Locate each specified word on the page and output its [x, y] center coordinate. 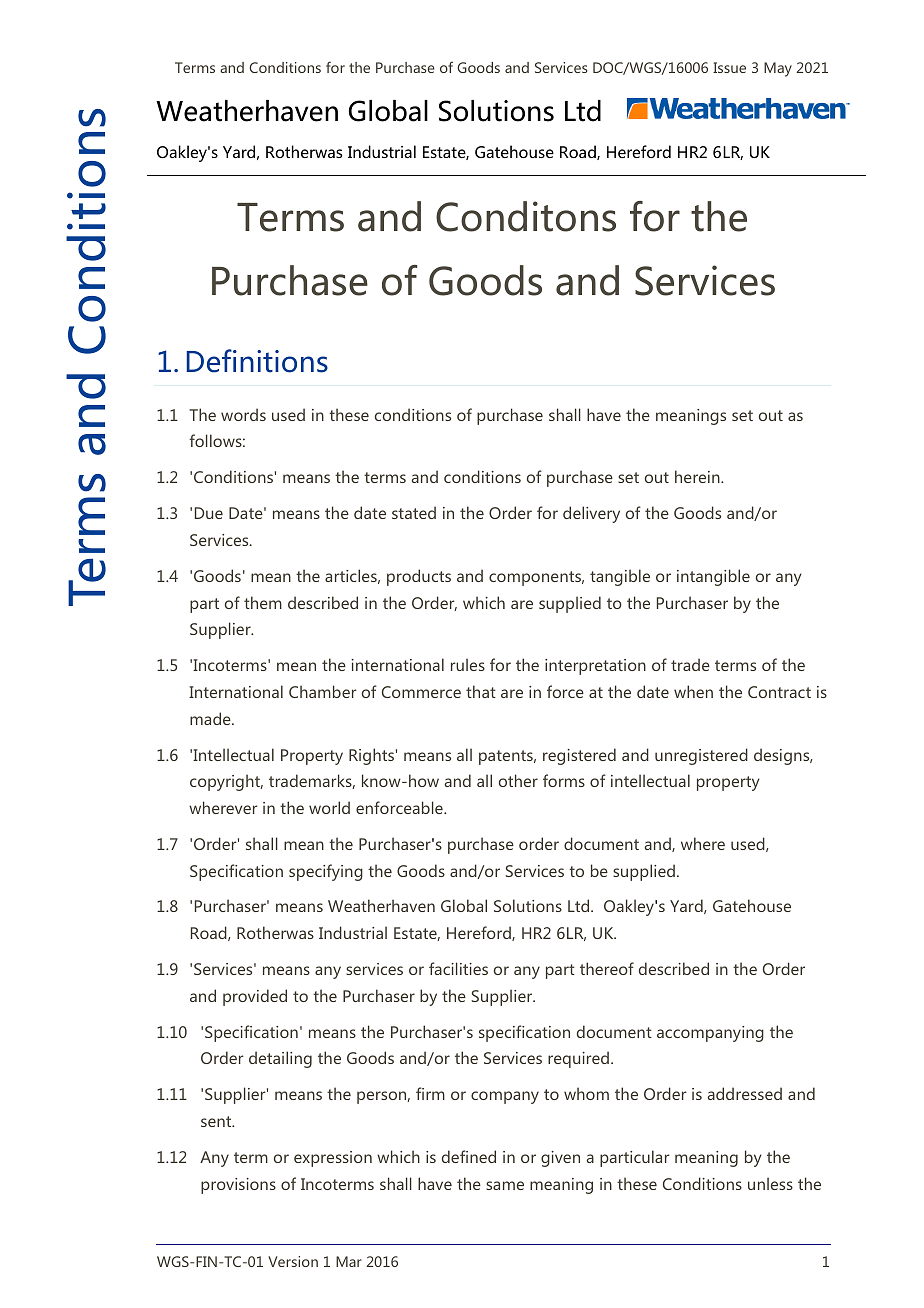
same [505, 1185]
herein [698, 476]
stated [414, 512]
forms [564, 780]
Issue [729, 67]
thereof [607, 968]
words [243, 414]
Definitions [257, 361]
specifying [326, 872]
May [778, 69]
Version [293, 1261]
